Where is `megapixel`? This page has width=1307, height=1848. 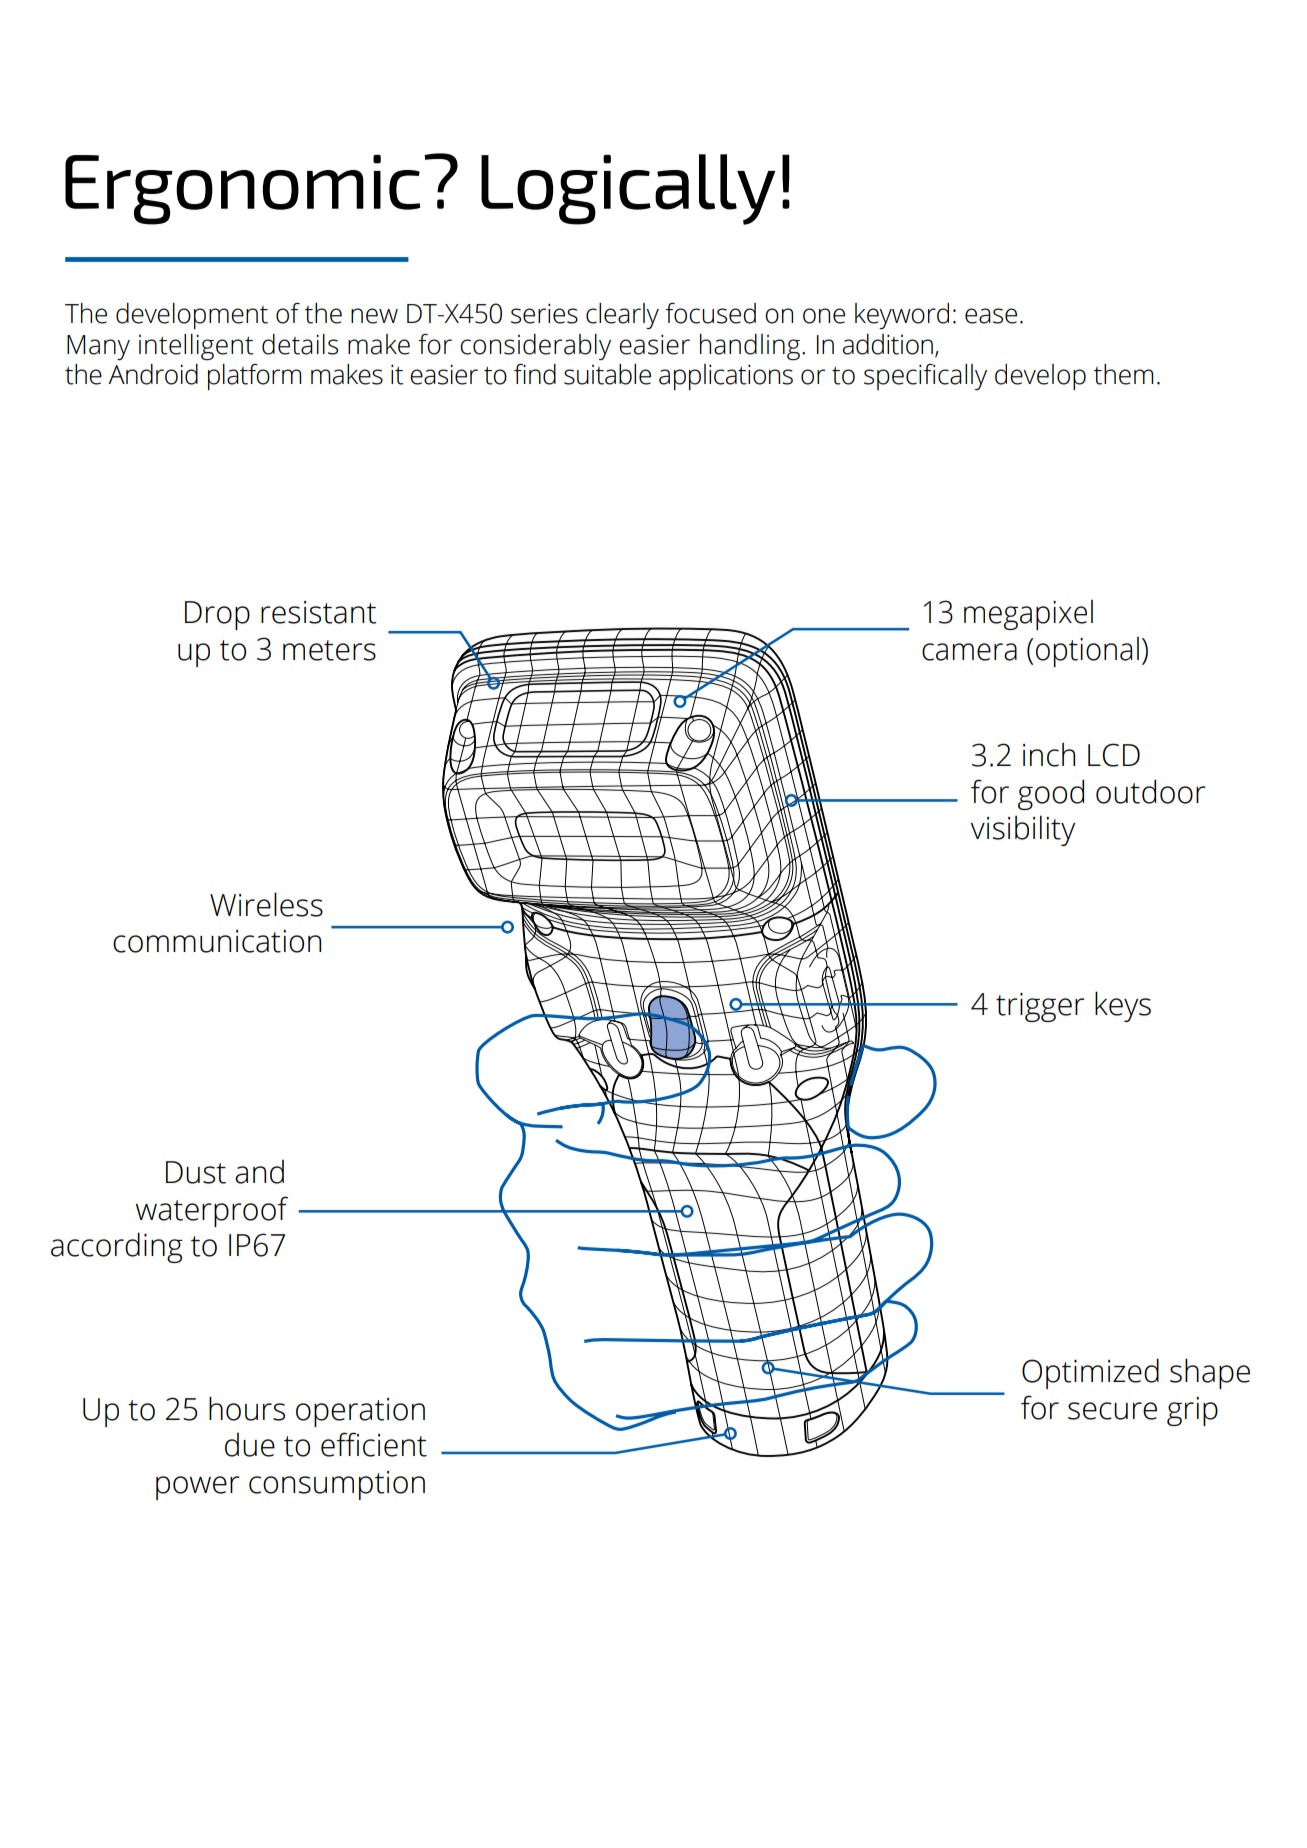 megapixel is located at coordinates (1028, 615).
